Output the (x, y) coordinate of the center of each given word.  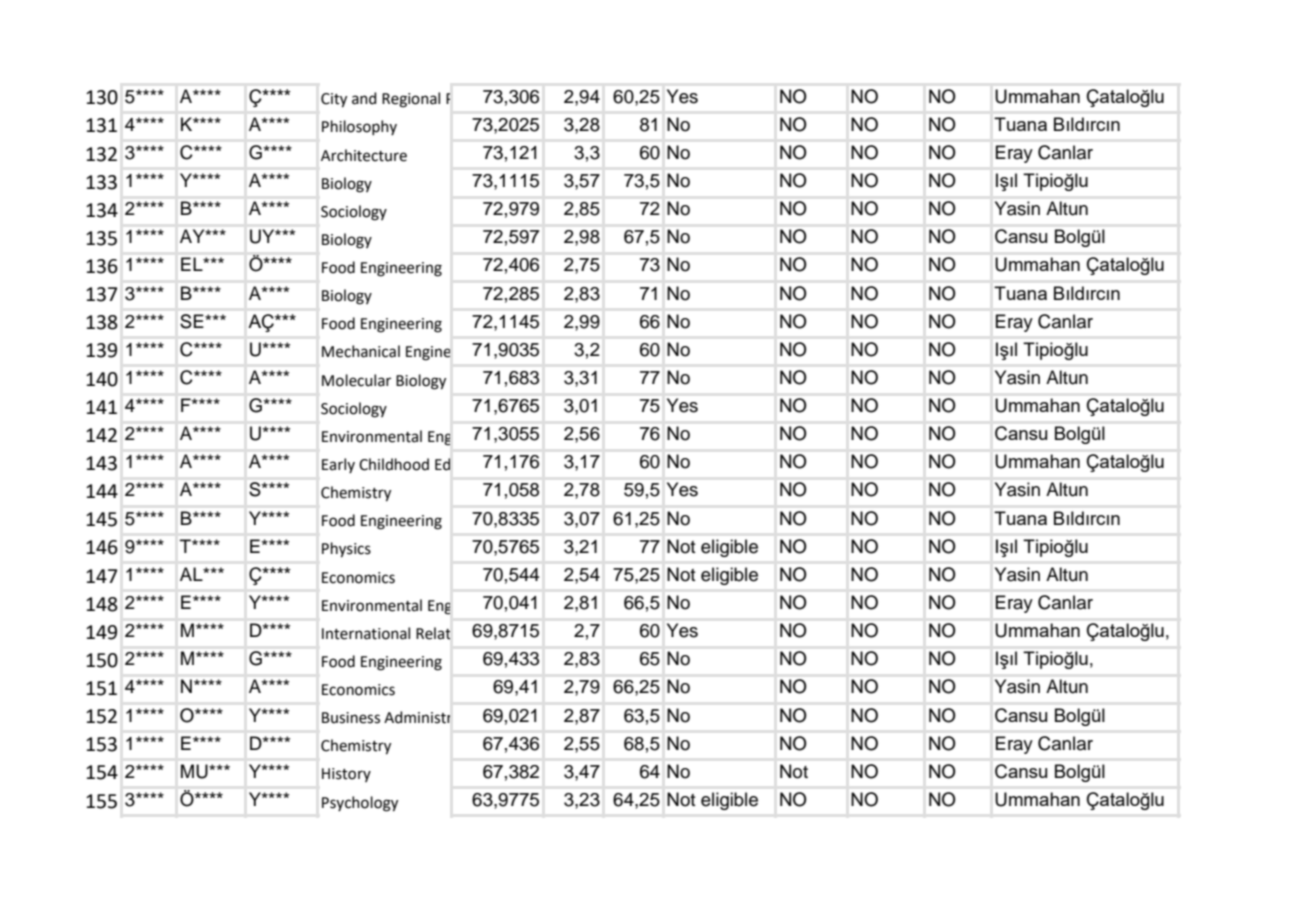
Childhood (394, 464)
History (346, 775)
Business (351, 718)
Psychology (360, 804)
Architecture (364, 155)
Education (467, 463)
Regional (411, 100)
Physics (346, 550)
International (366, 633)
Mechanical (361, 351)
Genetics (511, 379)
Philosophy (359, 127)
